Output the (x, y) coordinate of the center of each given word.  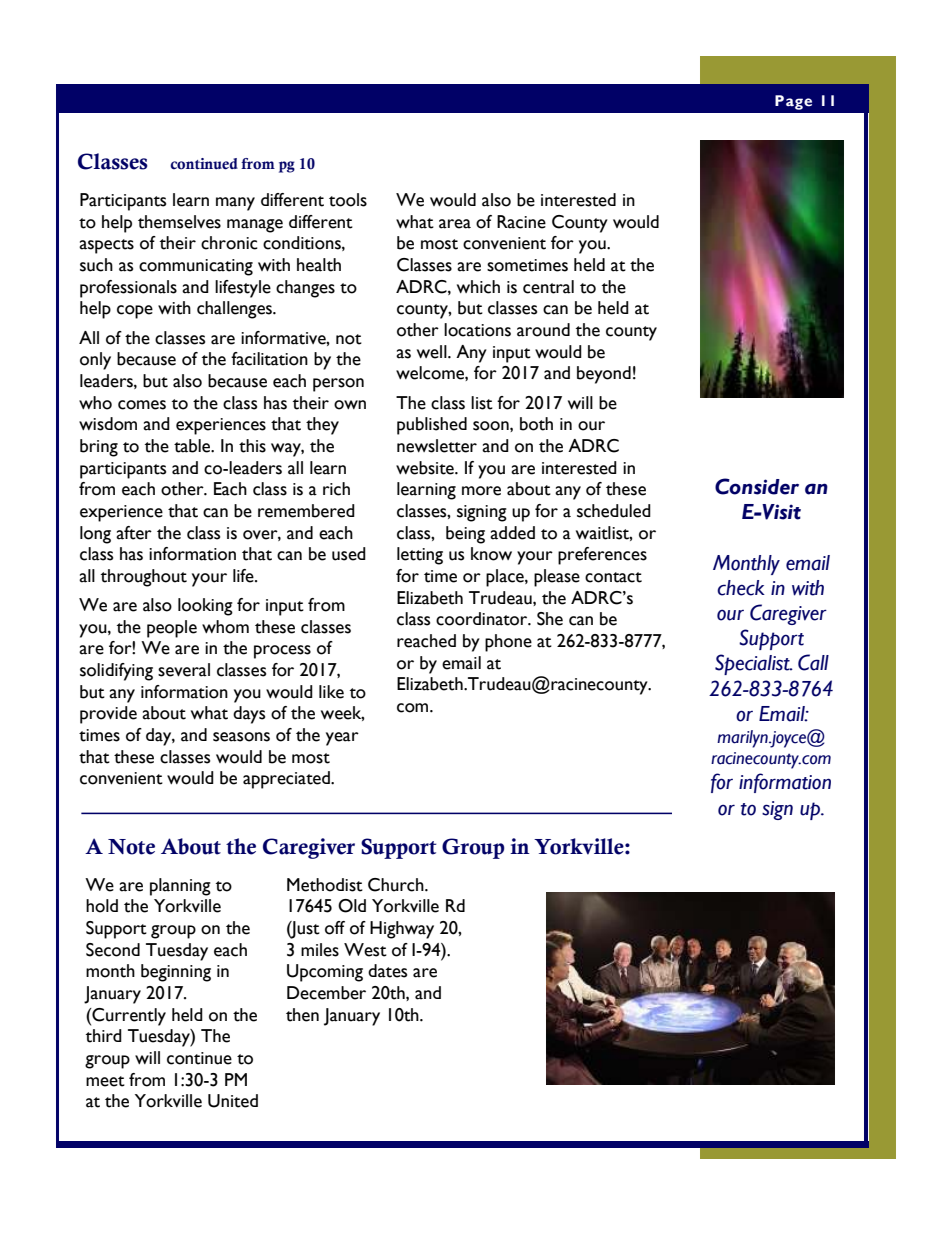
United (233, 1101)
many (235, 204)
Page (793, 102)
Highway (402, 930)
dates (387, 971)
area (455, 224)
